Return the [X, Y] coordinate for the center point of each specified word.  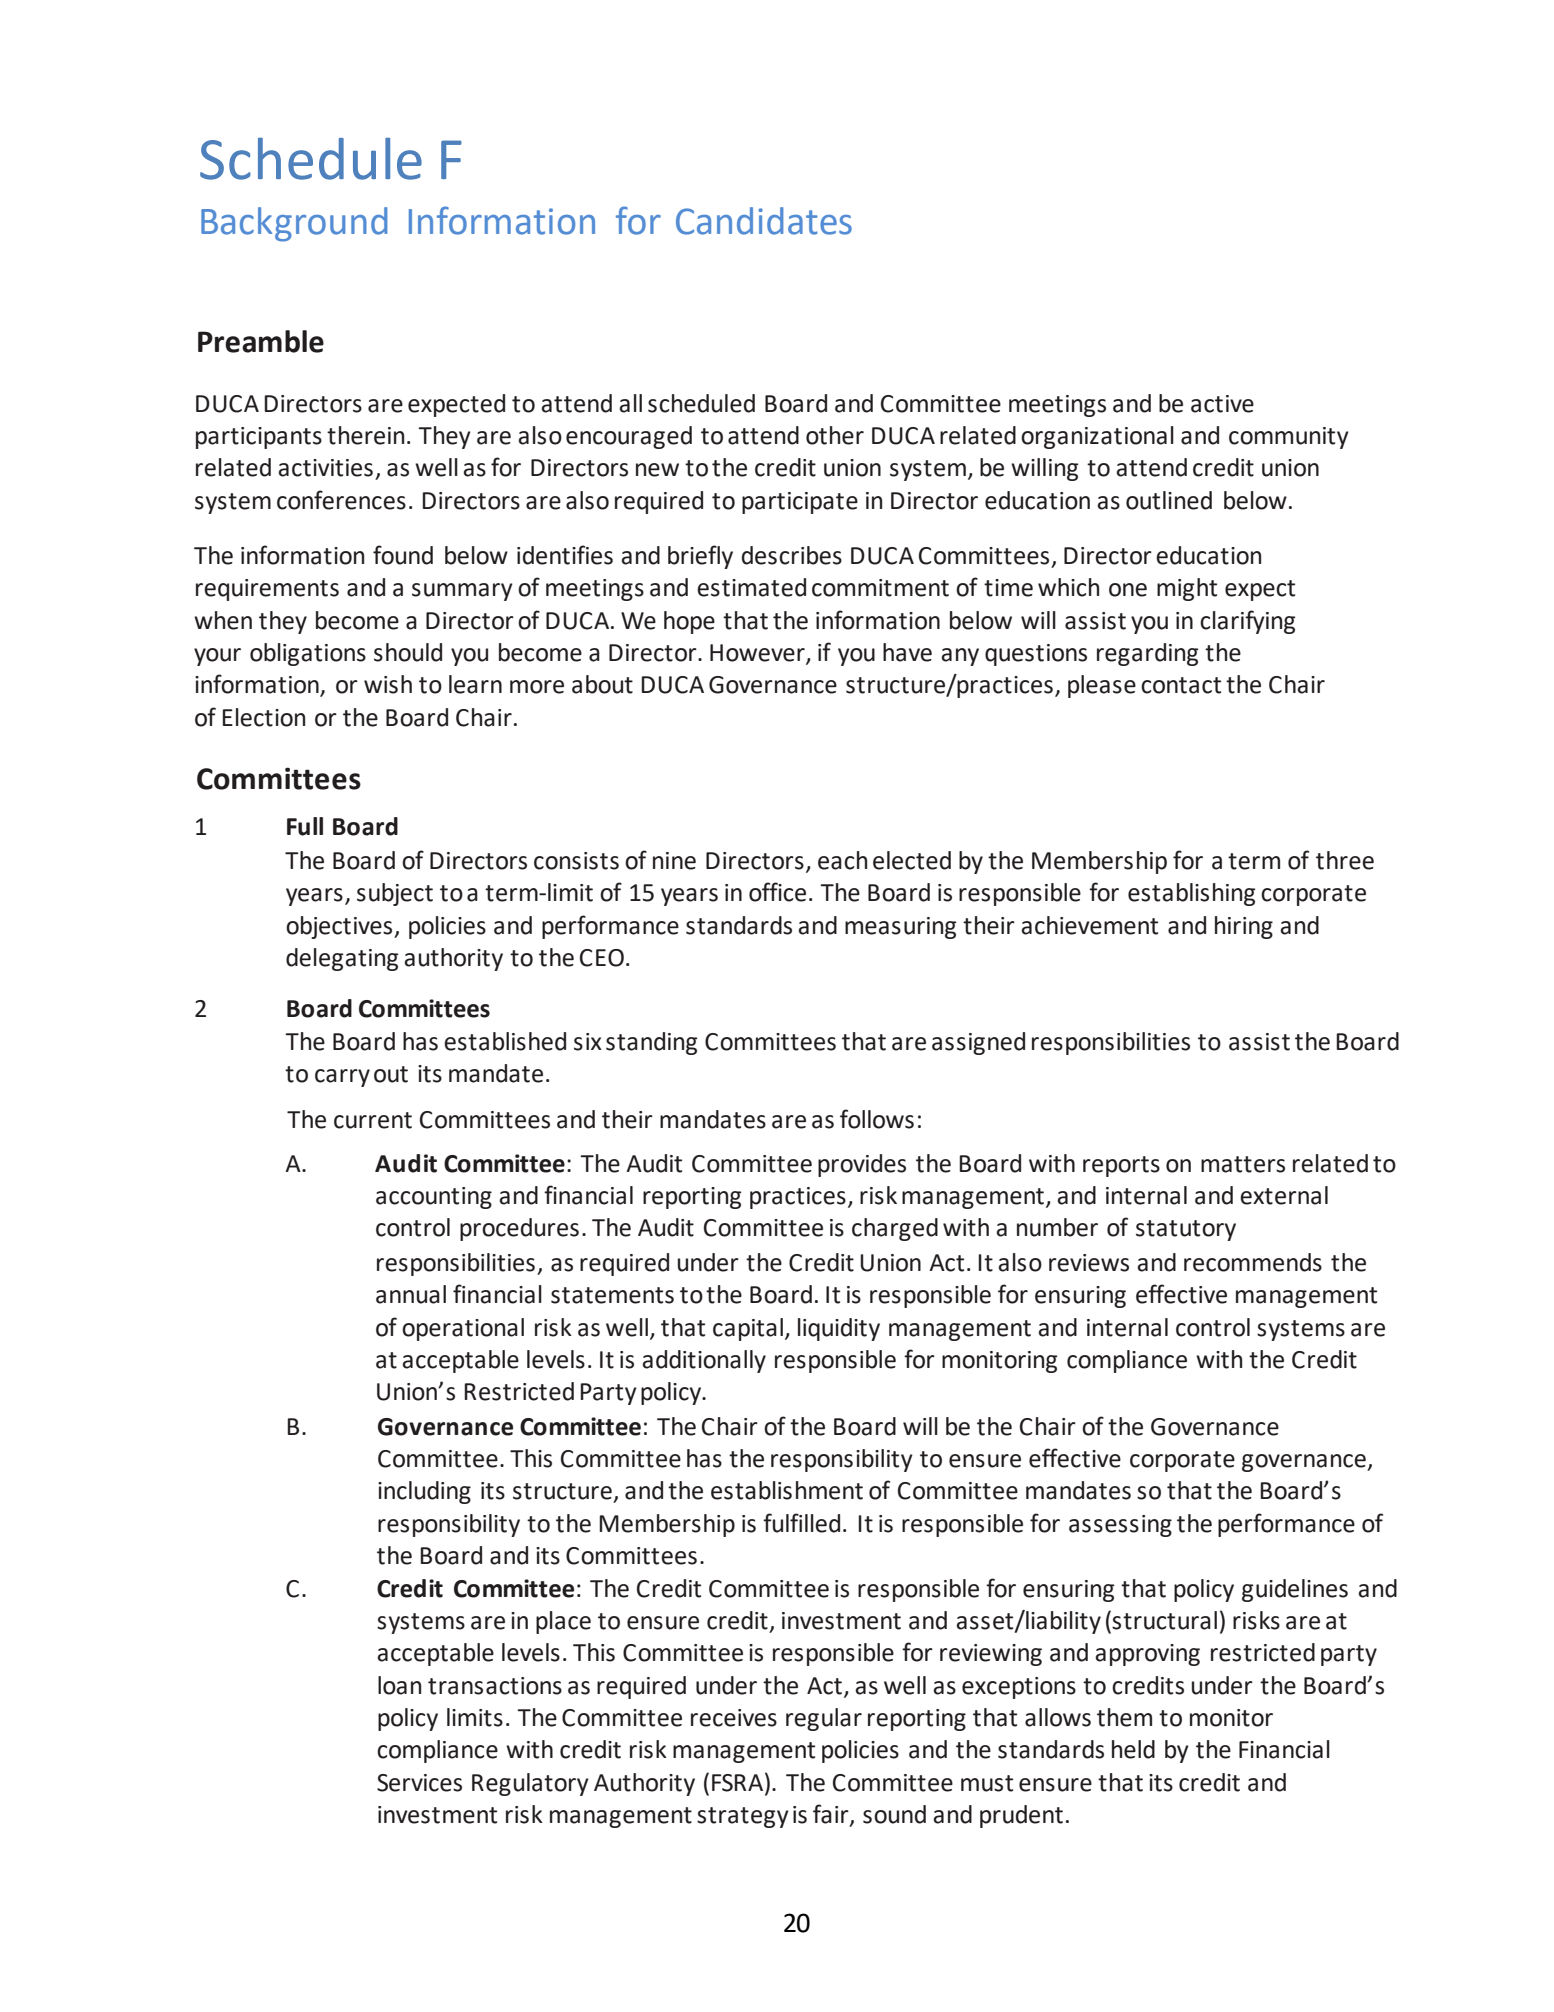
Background [294, 224]
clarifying [1247, 622]
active [1222, 404]
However [758, 654]
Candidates [764, 221]
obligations [308, 654]
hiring [1244, 927]
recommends [1253, 1262]
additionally [704, 1361]
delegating [342, 959]
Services [419, 1783]
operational [463, 1329]
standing [651, 1043]
